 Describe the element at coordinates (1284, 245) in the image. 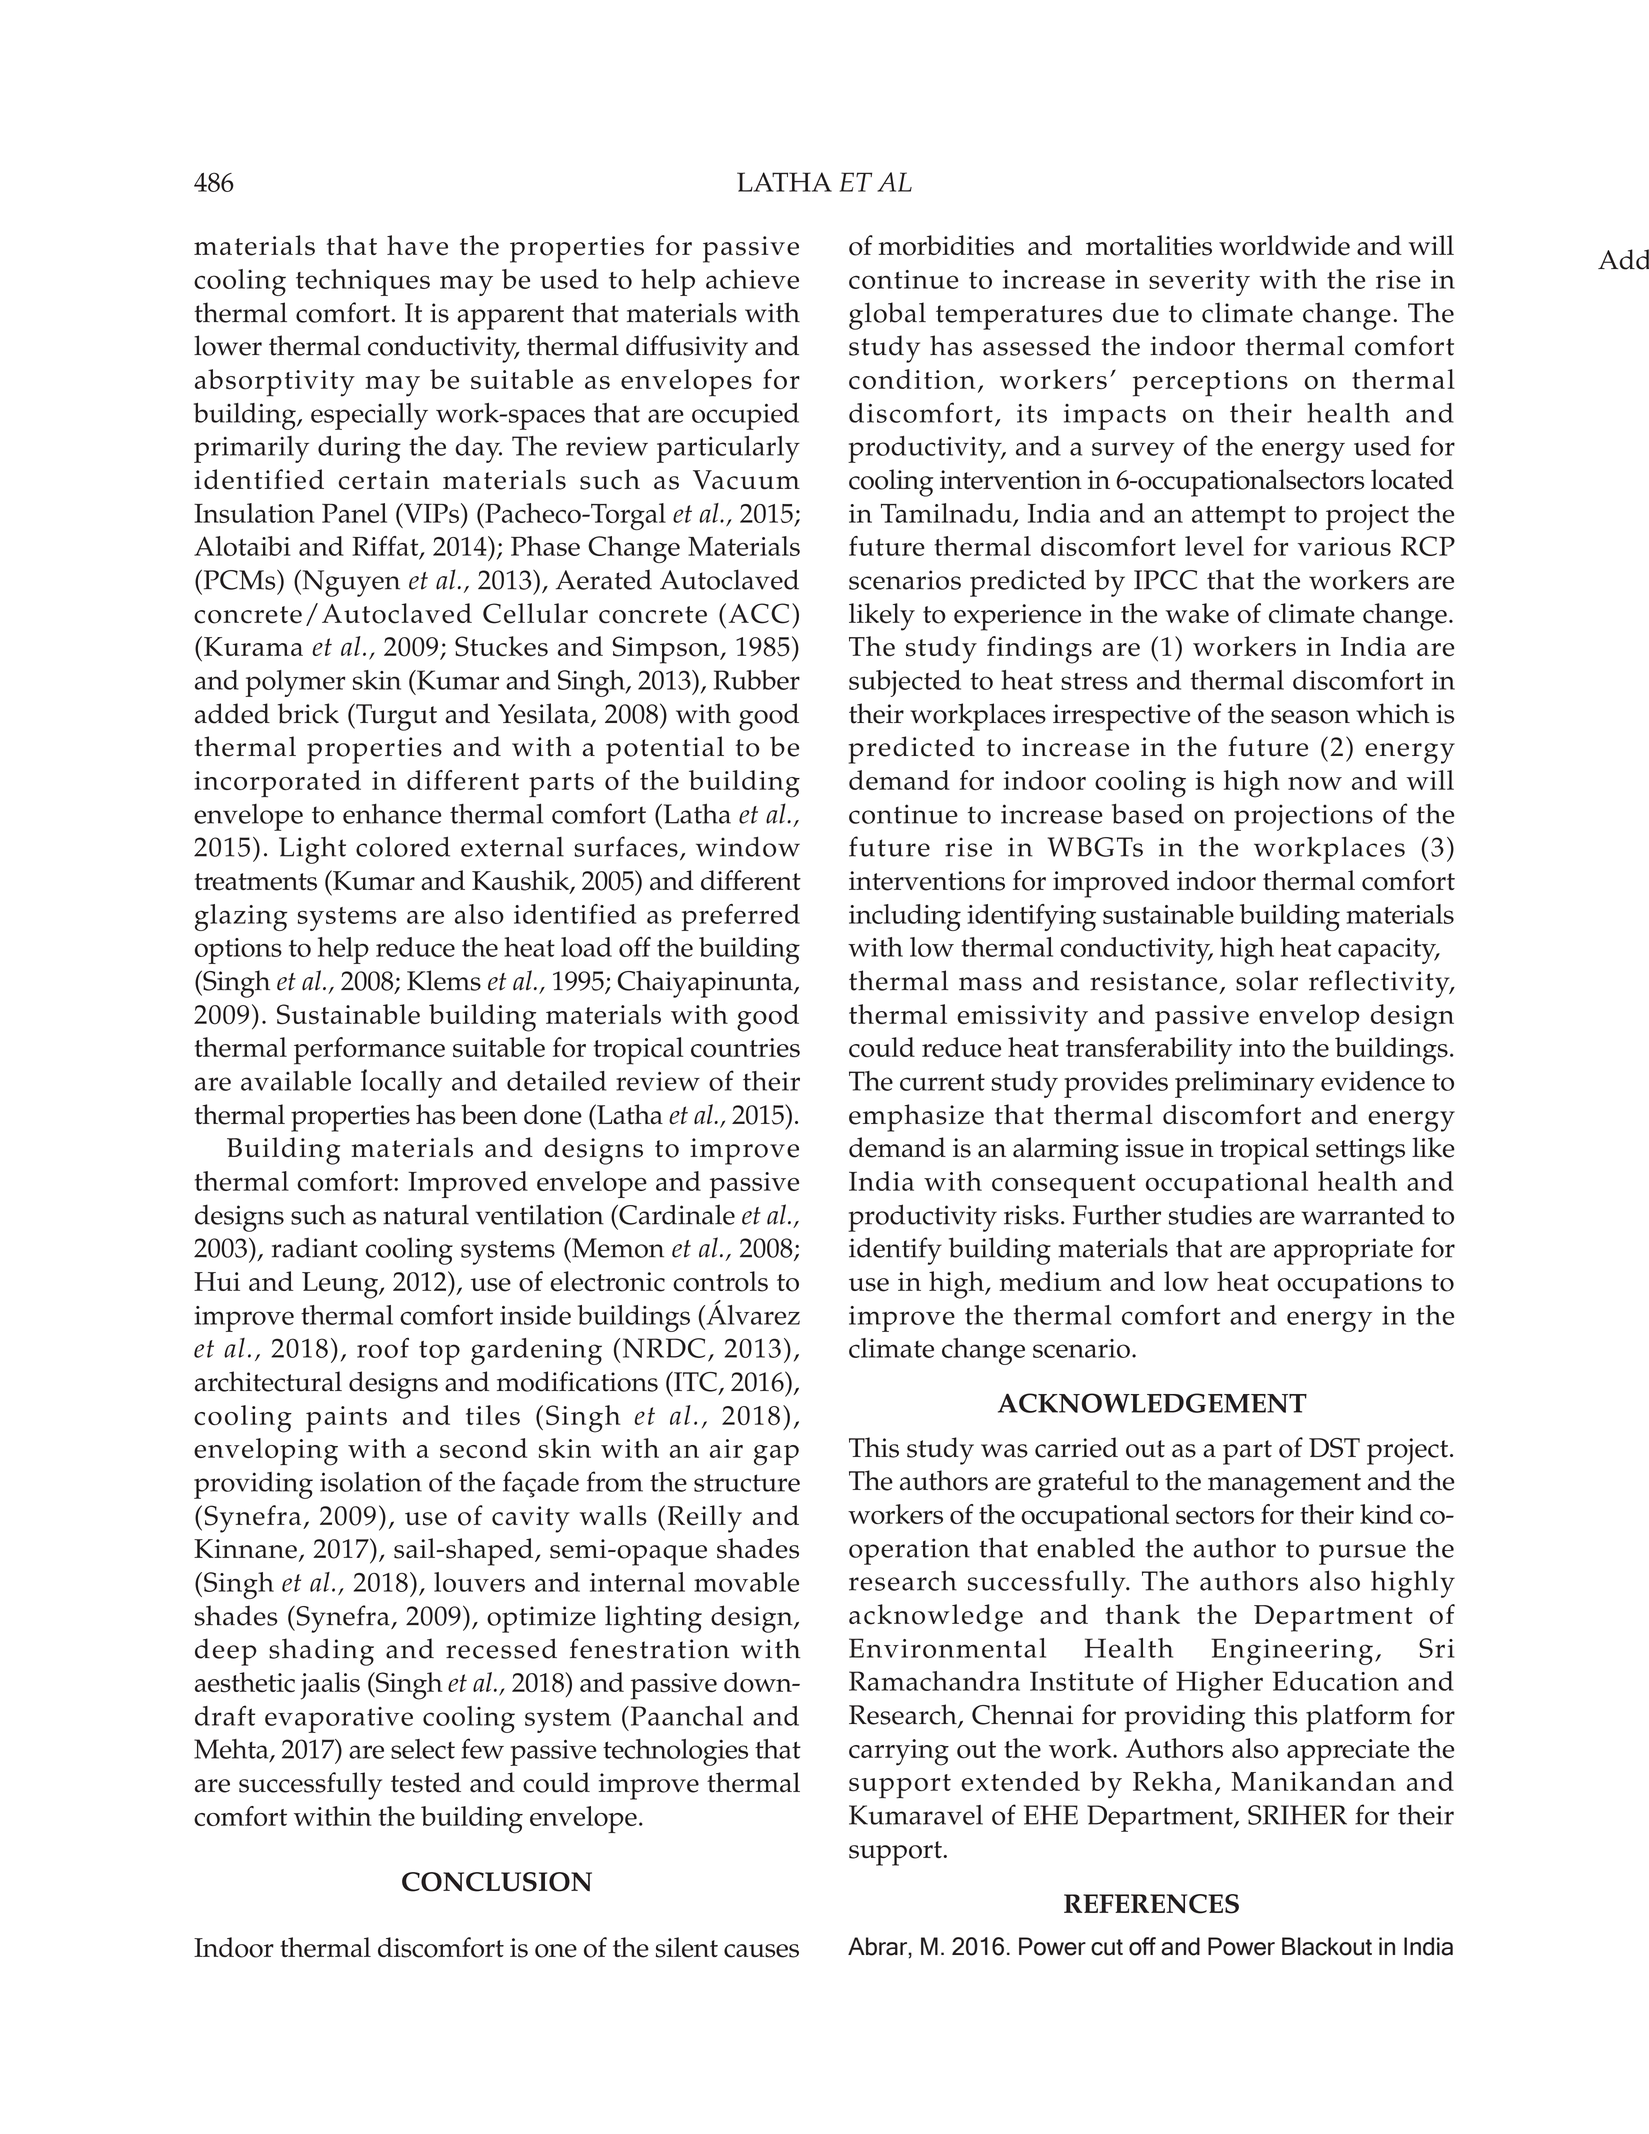

I see `worldwide` at that location.
